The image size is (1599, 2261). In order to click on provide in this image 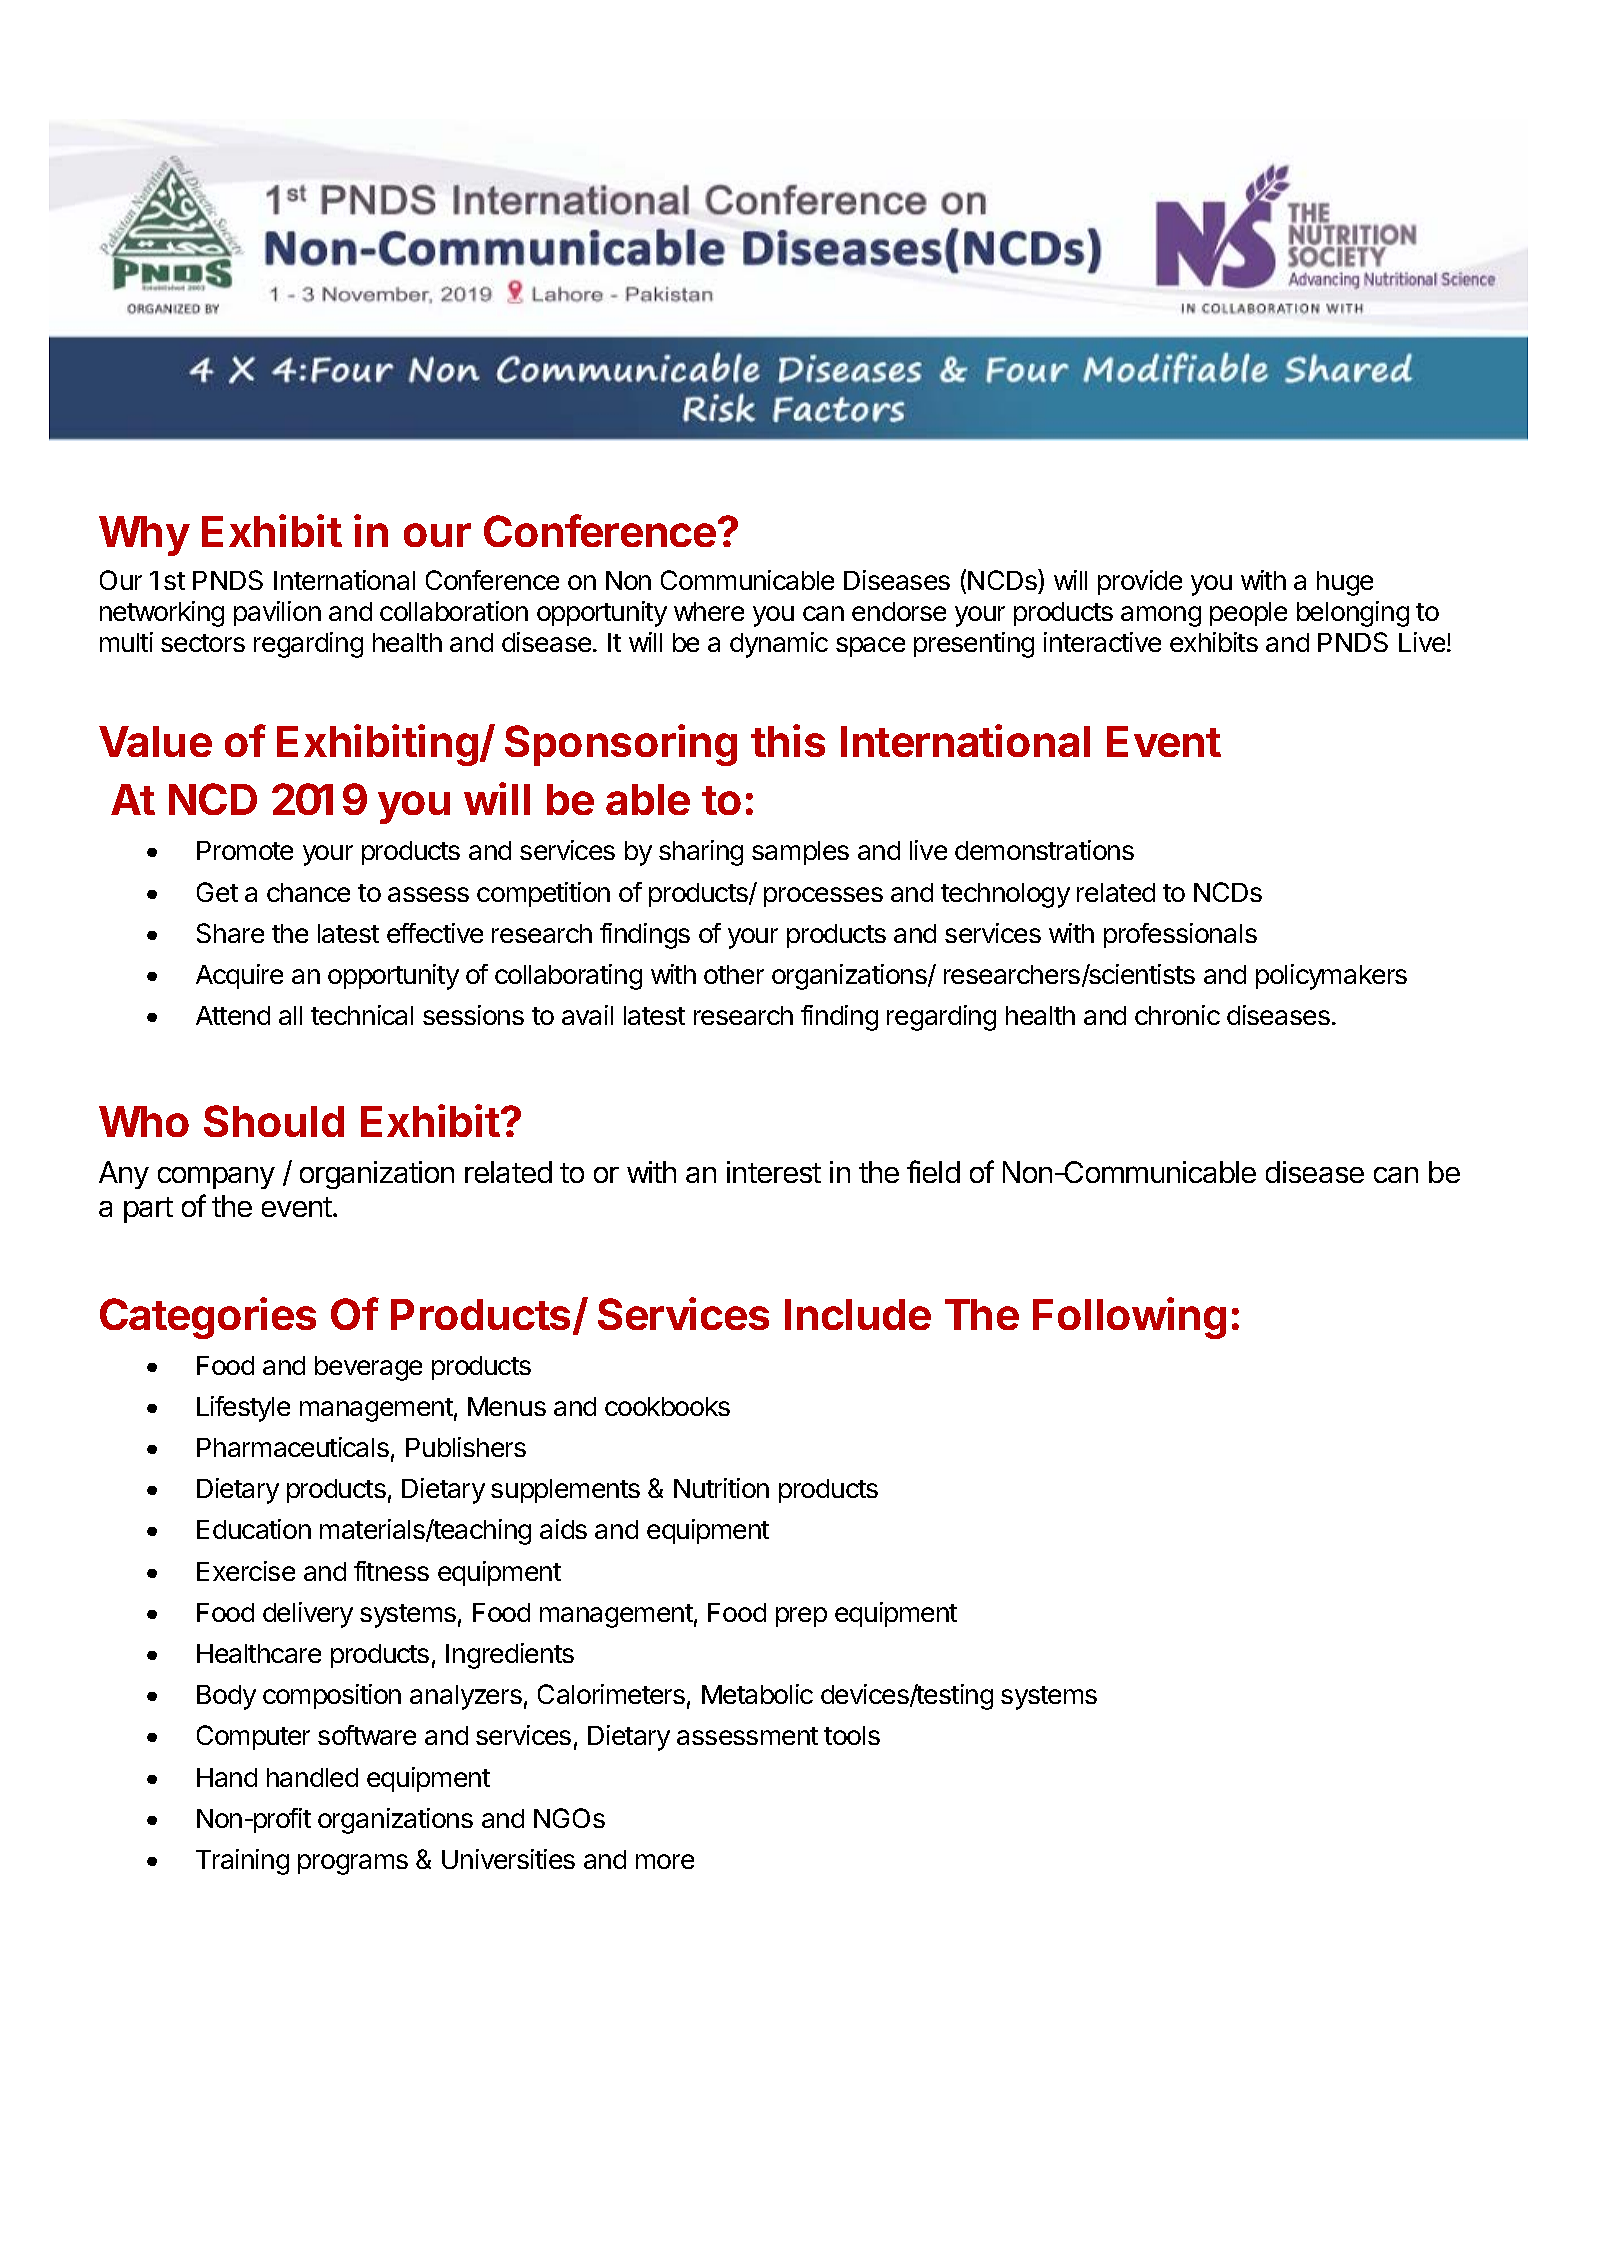, I will do `click(1140, 582)`.
